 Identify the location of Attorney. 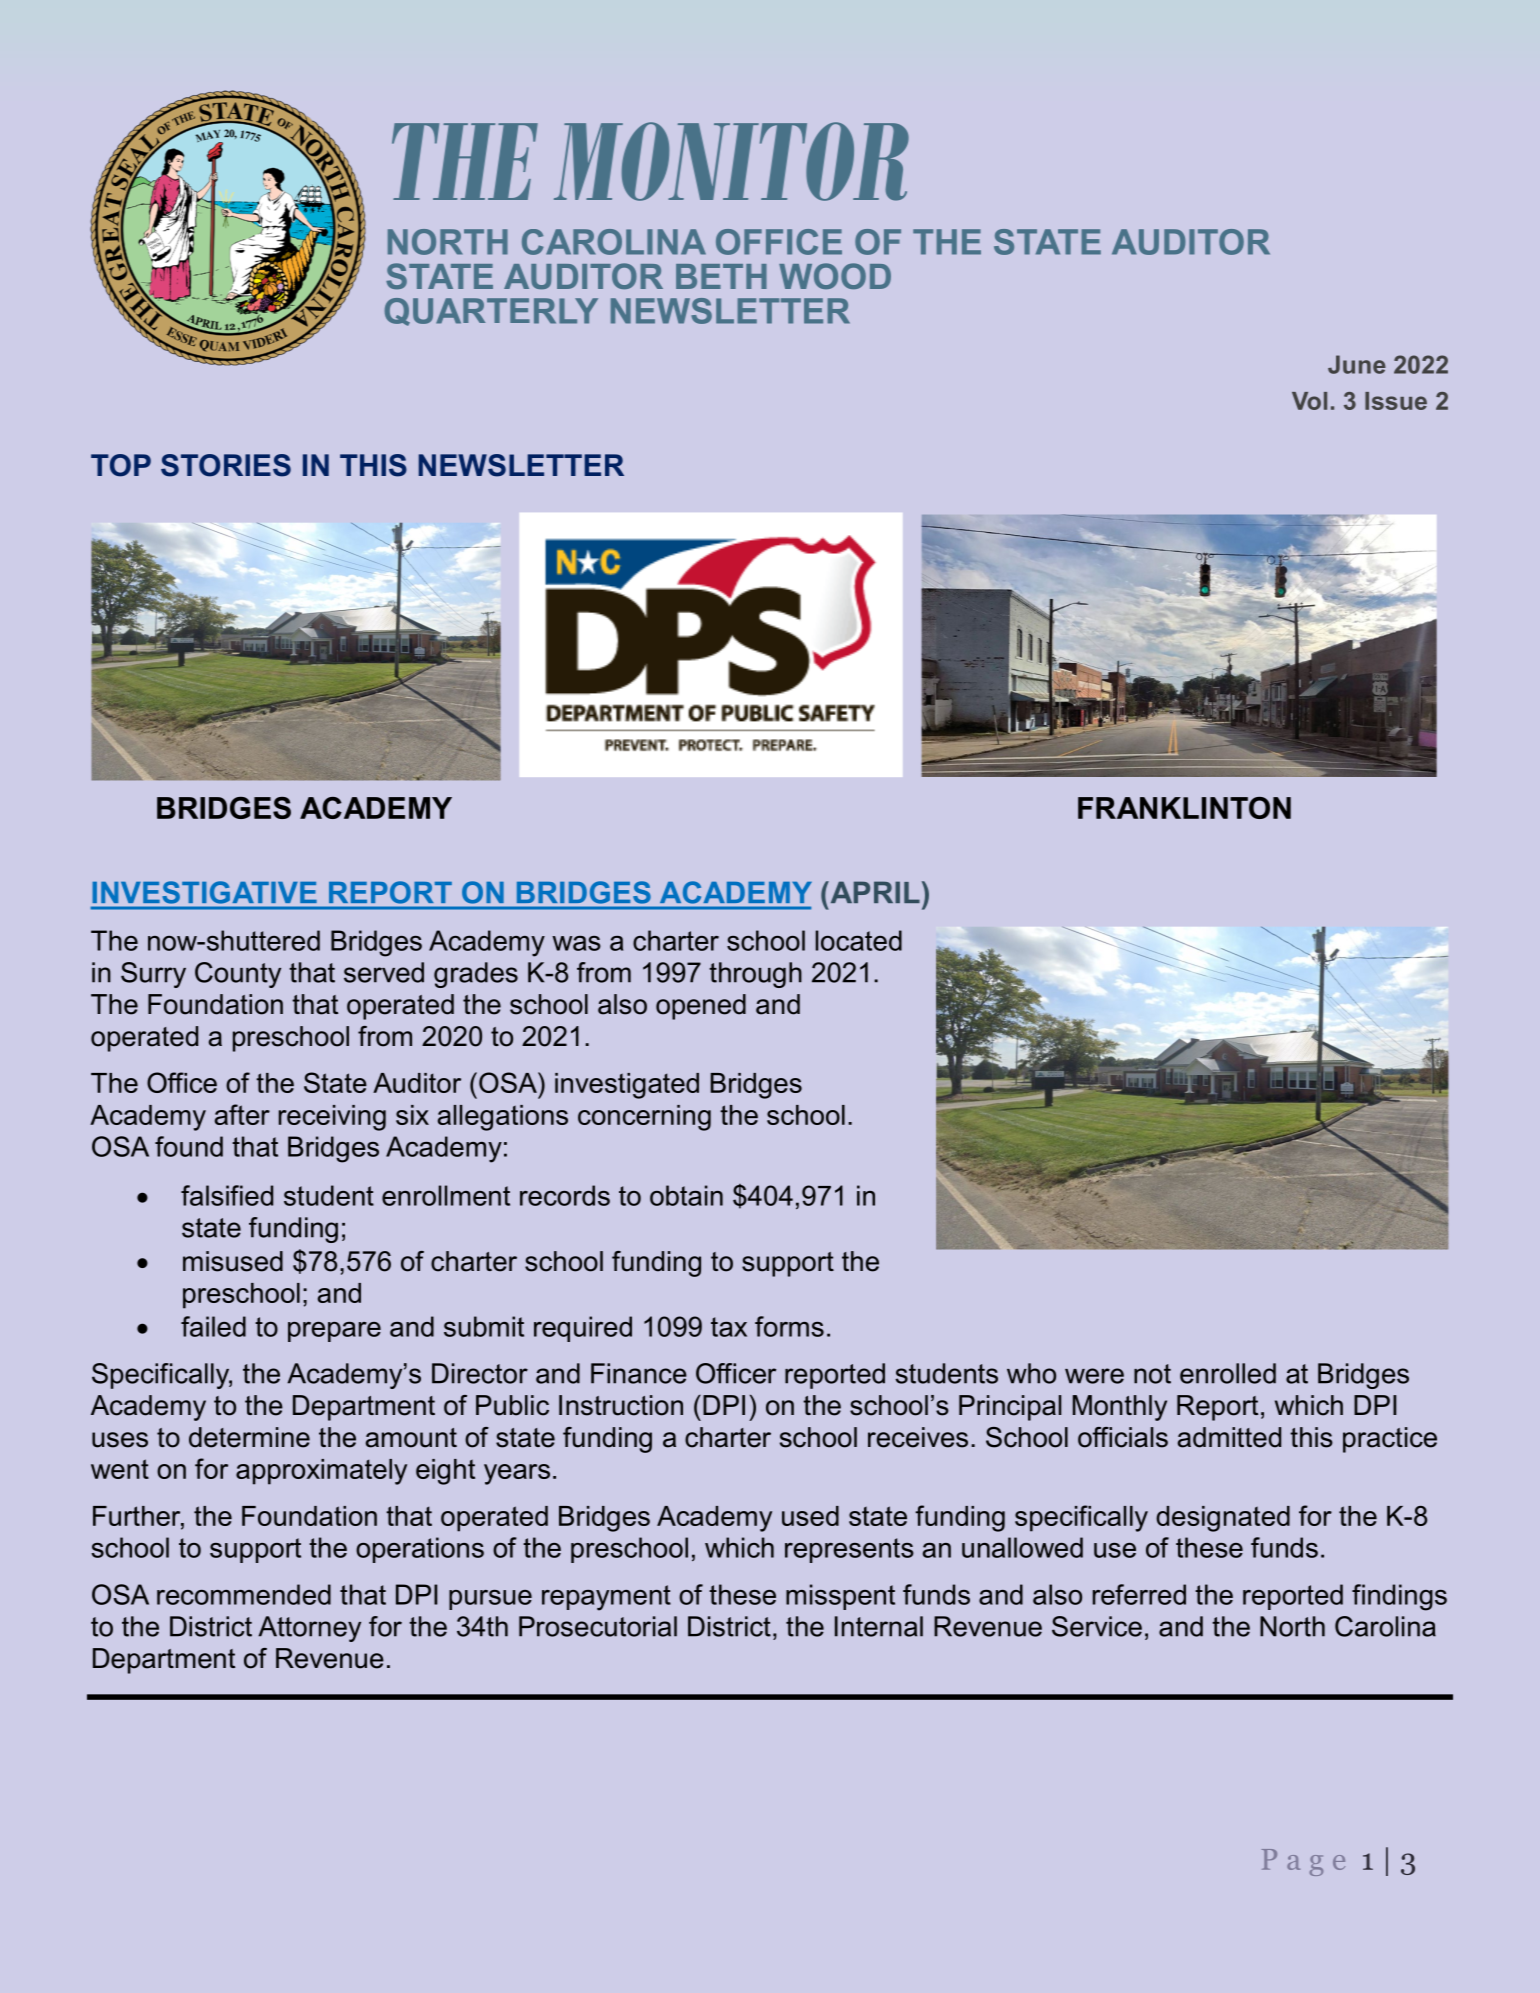
(309, 1629).
